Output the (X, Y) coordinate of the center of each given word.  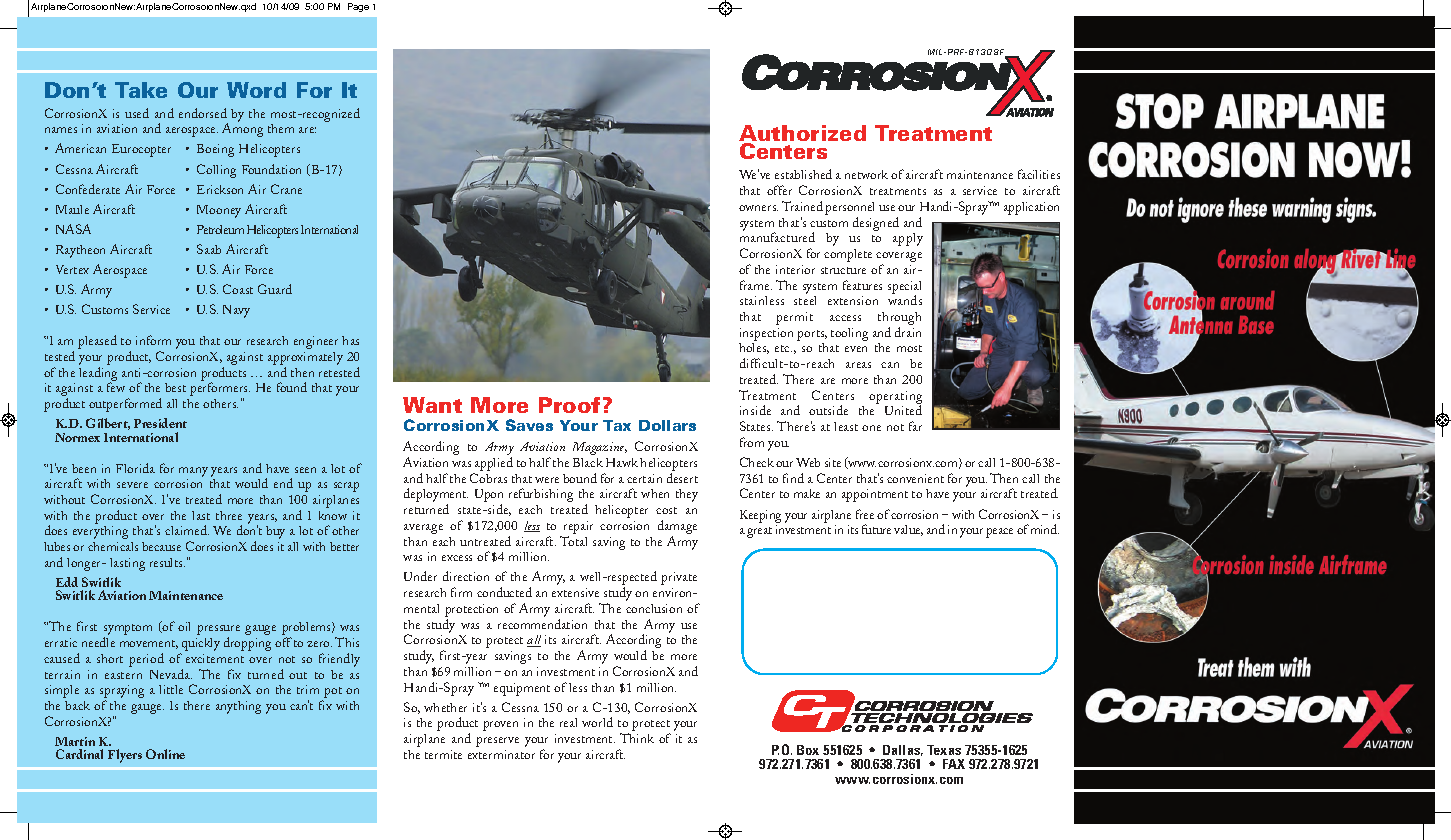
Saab (209, 249)
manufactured (777, 237)
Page (358, 7)
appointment (875, 495)
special (904, 288)
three (229, 515)
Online (165, 754)
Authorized (802, 134)
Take (141, 90)
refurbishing (541, 495)
